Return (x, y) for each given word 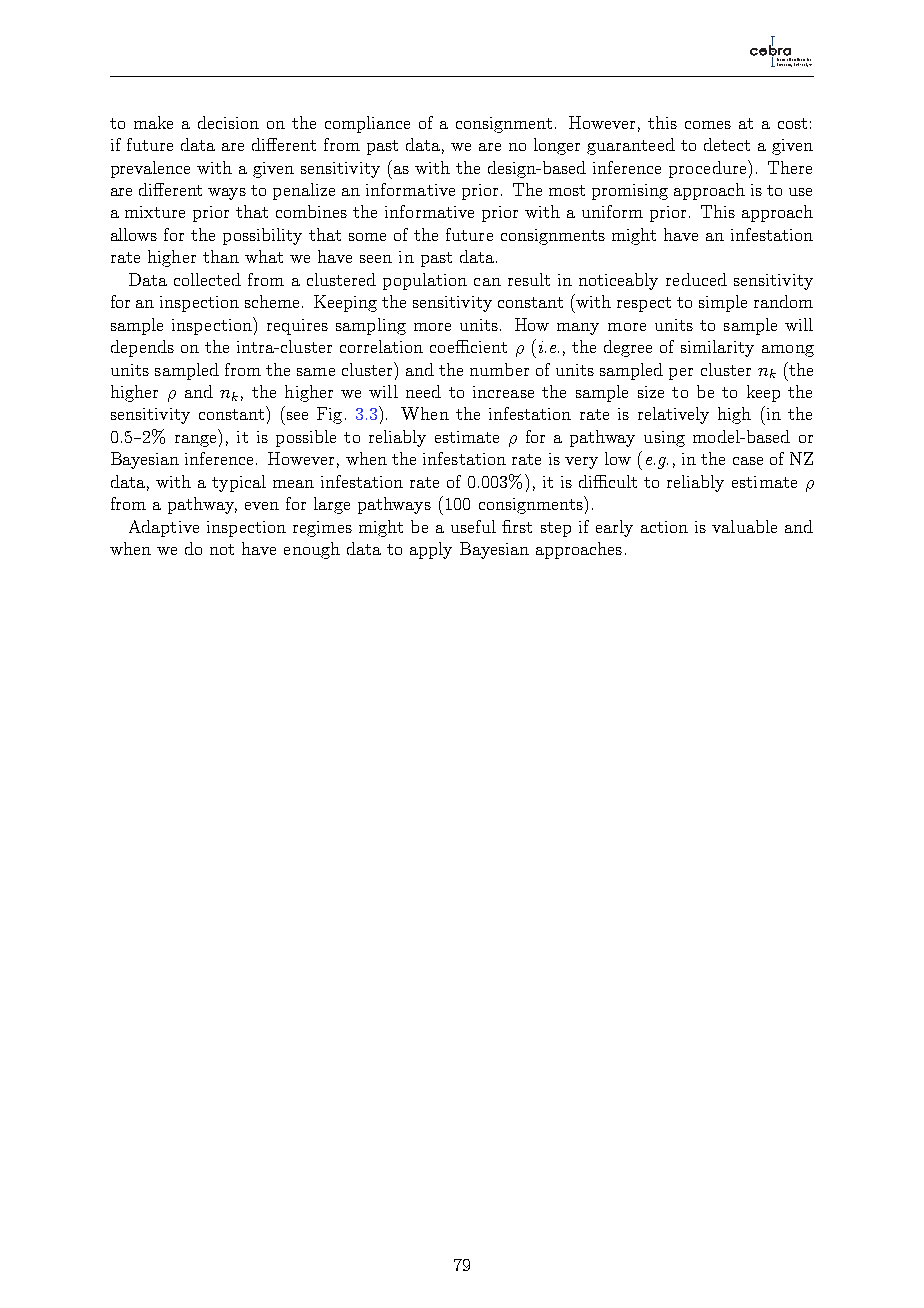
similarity (717, 348)
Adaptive (164, 528)
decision (228, 122)
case (748, 461)
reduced (696, 279)
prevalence (150, 169)
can (487, 282)
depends (142, 348)
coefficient (468, 346)
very (581, 463)
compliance (367, 124)
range (195, 441)
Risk (798, 63)
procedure (709, 169)
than (221, 256)
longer (557, 146)
